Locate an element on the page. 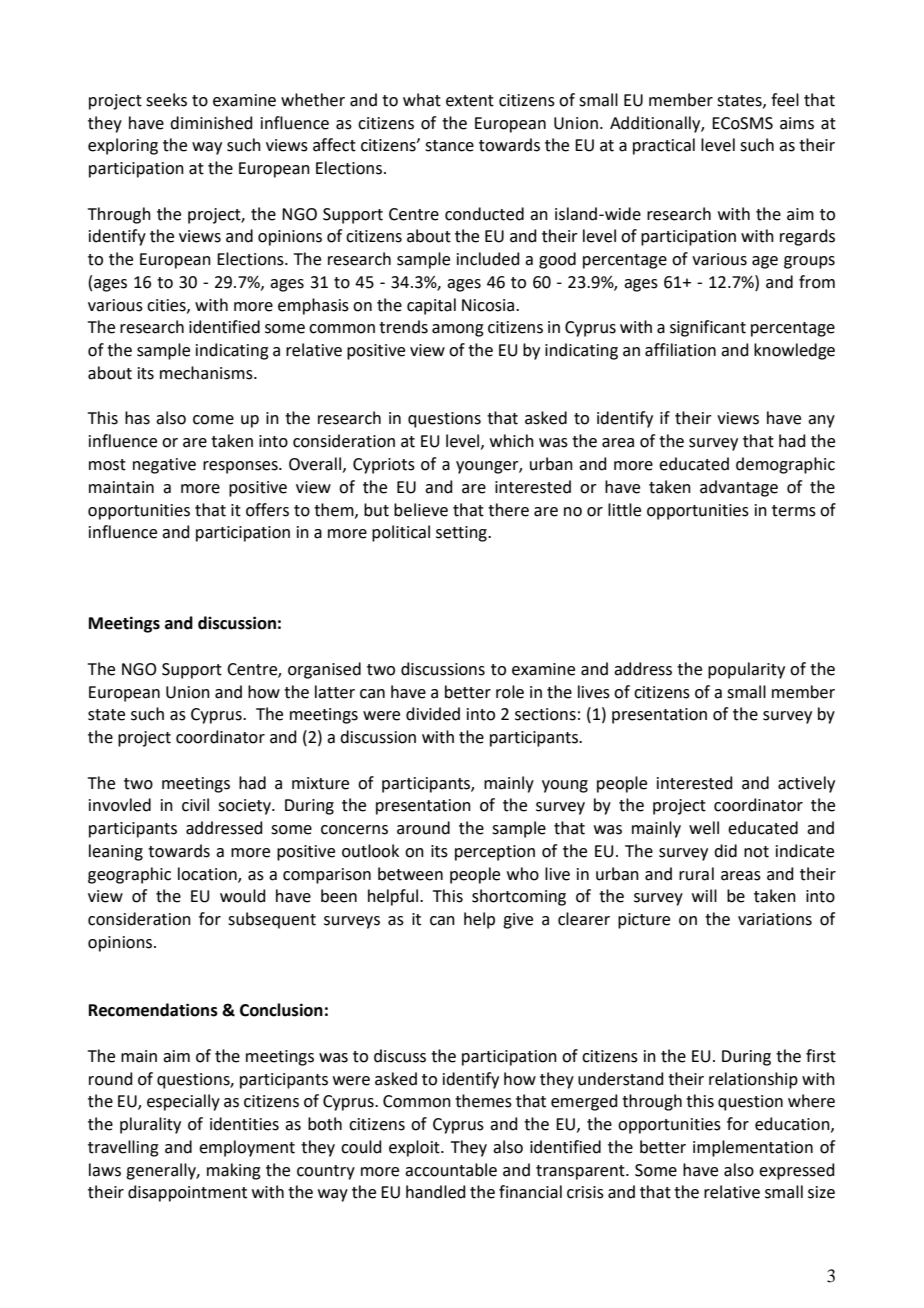  believe is located at coordinates (421, 510).
